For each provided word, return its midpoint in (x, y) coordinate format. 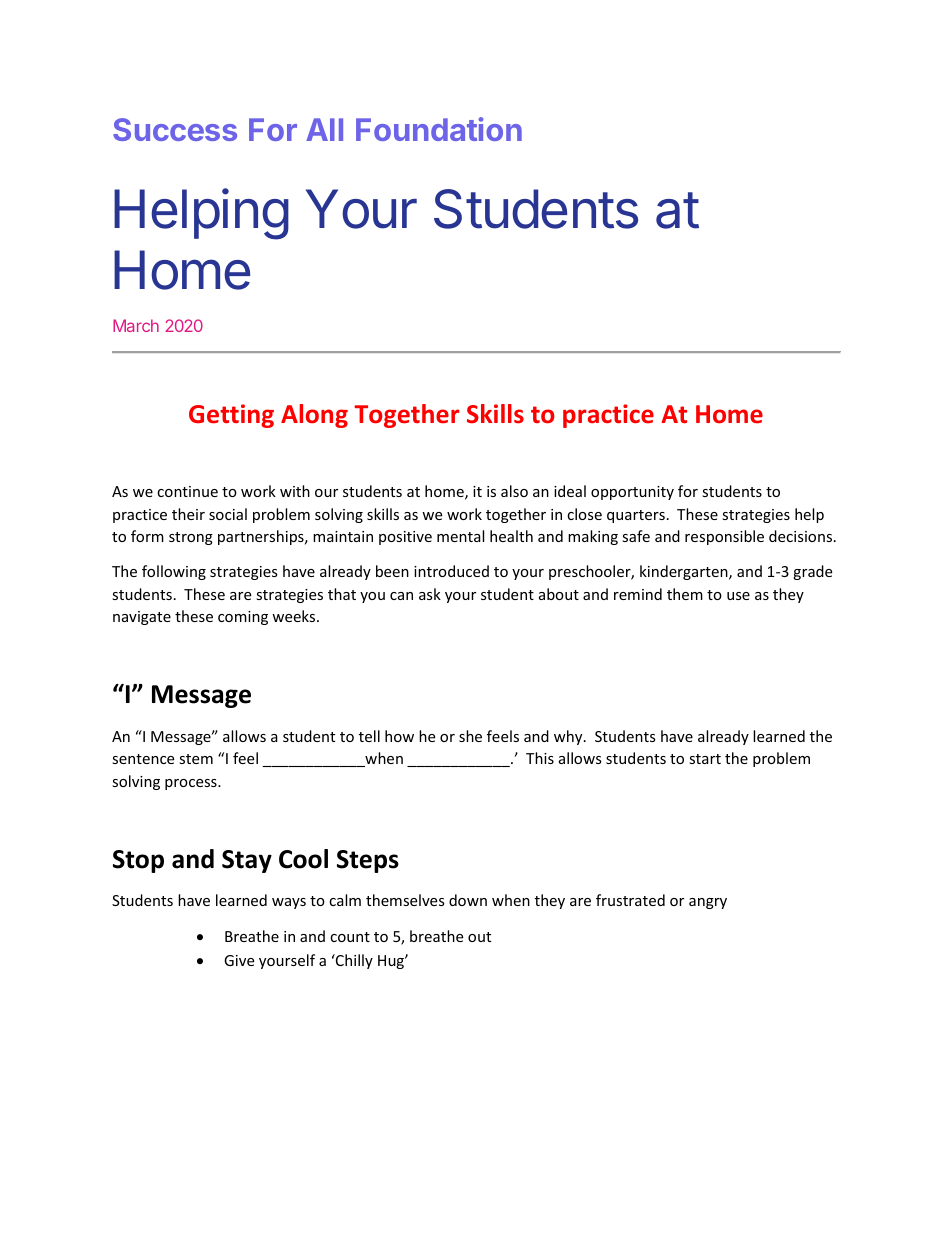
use (738, 596)
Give (239, 960)
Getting (231, 416)
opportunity (632, 493)
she (470, 736)
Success (175, 129)
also (514, 491)
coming (243, 618)
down (468, 900)
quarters (636, 516)
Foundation (439, 129)
